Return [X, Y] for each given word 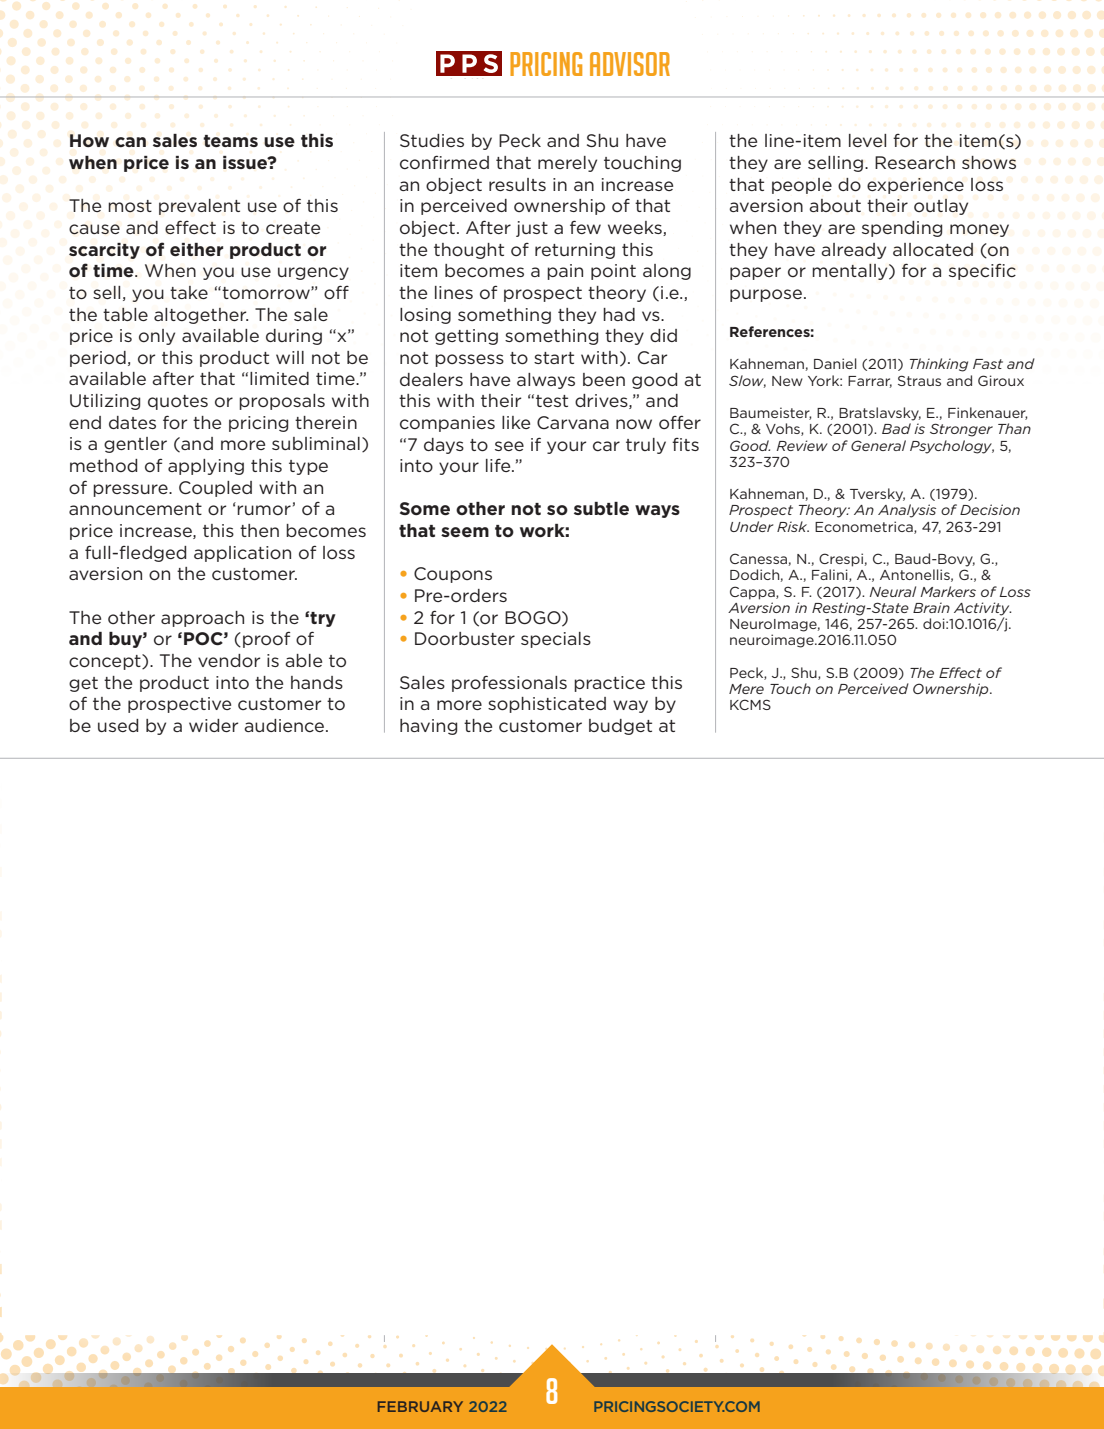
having [428, 727]
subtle [601, 509]
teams [230, 141]
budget [620, 727]
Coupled [215, 489]
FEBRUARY [420, 1406]
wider [213, 725]
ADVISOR [630, 64]
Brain [931, 607]
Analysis [907, 511]
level [867, 140]
